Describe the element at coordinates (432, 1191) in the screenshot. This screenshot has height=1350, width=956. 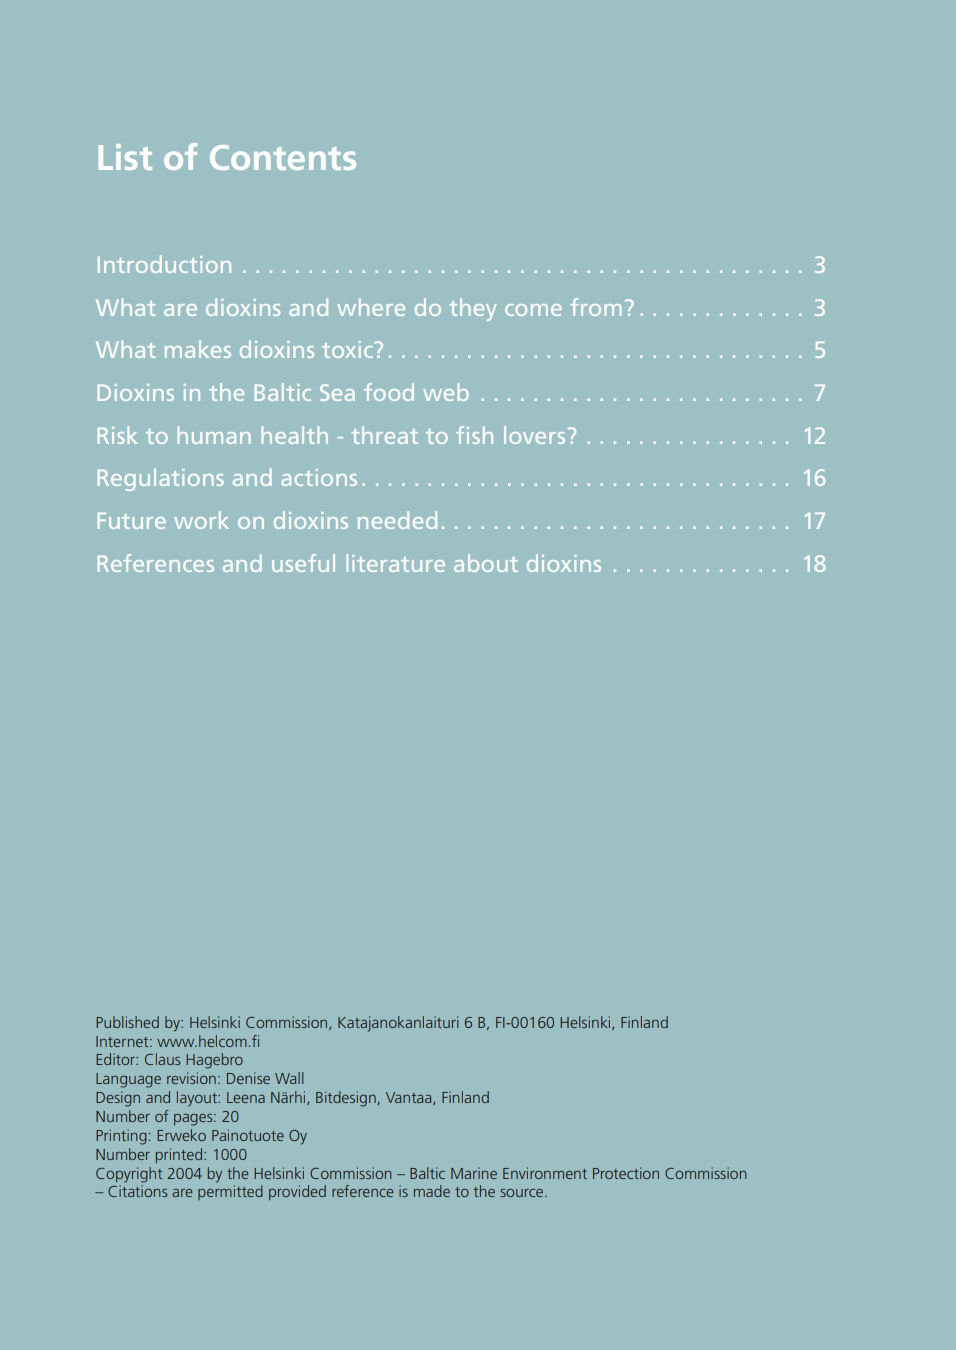
I see `made` at that location.
